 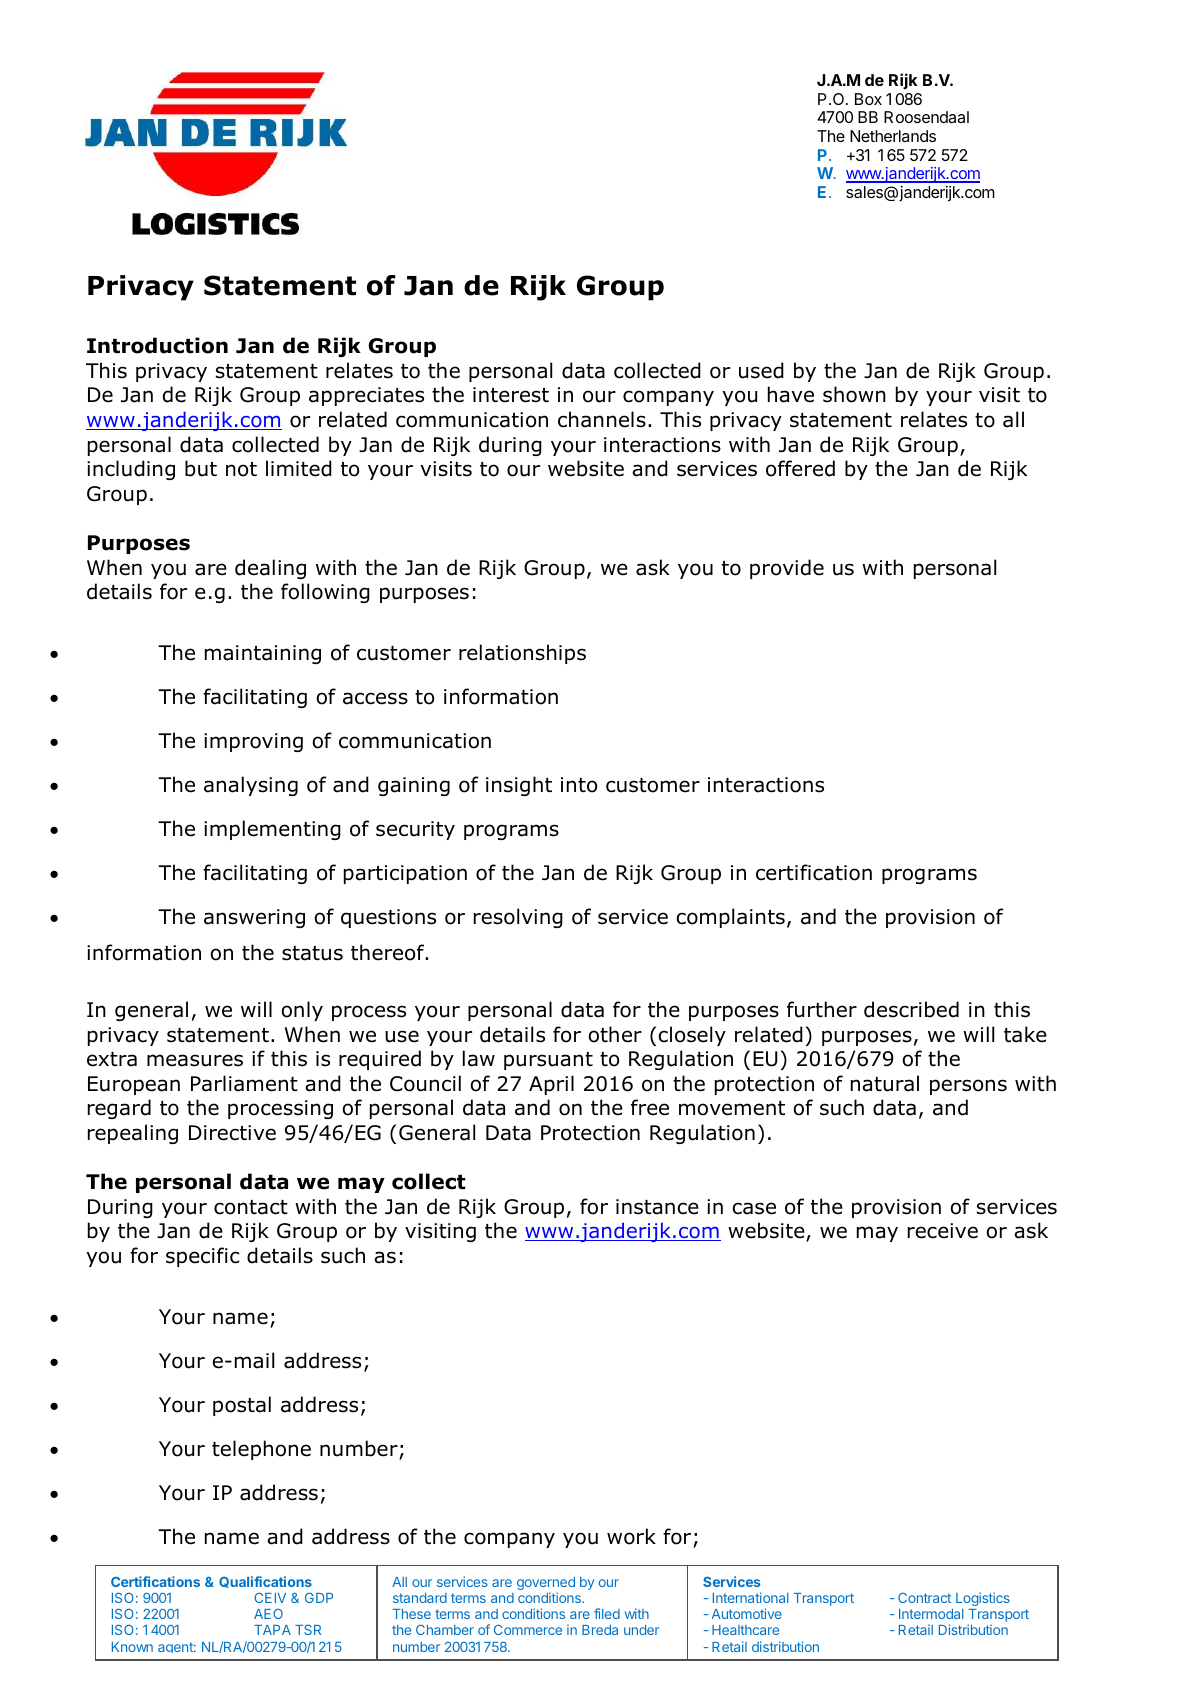 What do you see at coordinates (546, 1585) in the screenshot?
I see `governed` at bounding box center [546, 1585].
